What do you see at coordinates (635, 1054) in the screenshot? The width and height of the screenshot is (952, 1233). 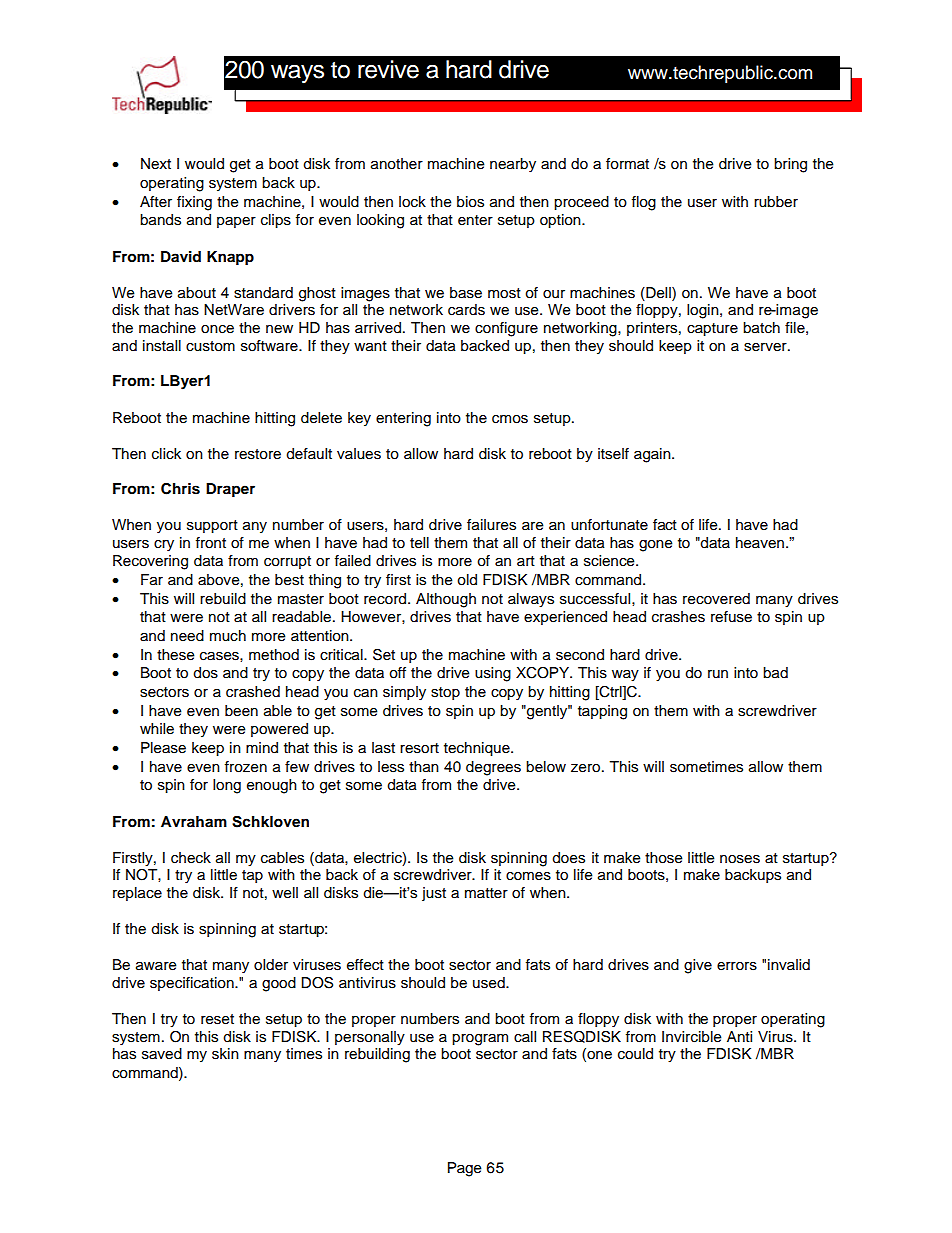 I see `could` at bounding box center [635, 1054].
